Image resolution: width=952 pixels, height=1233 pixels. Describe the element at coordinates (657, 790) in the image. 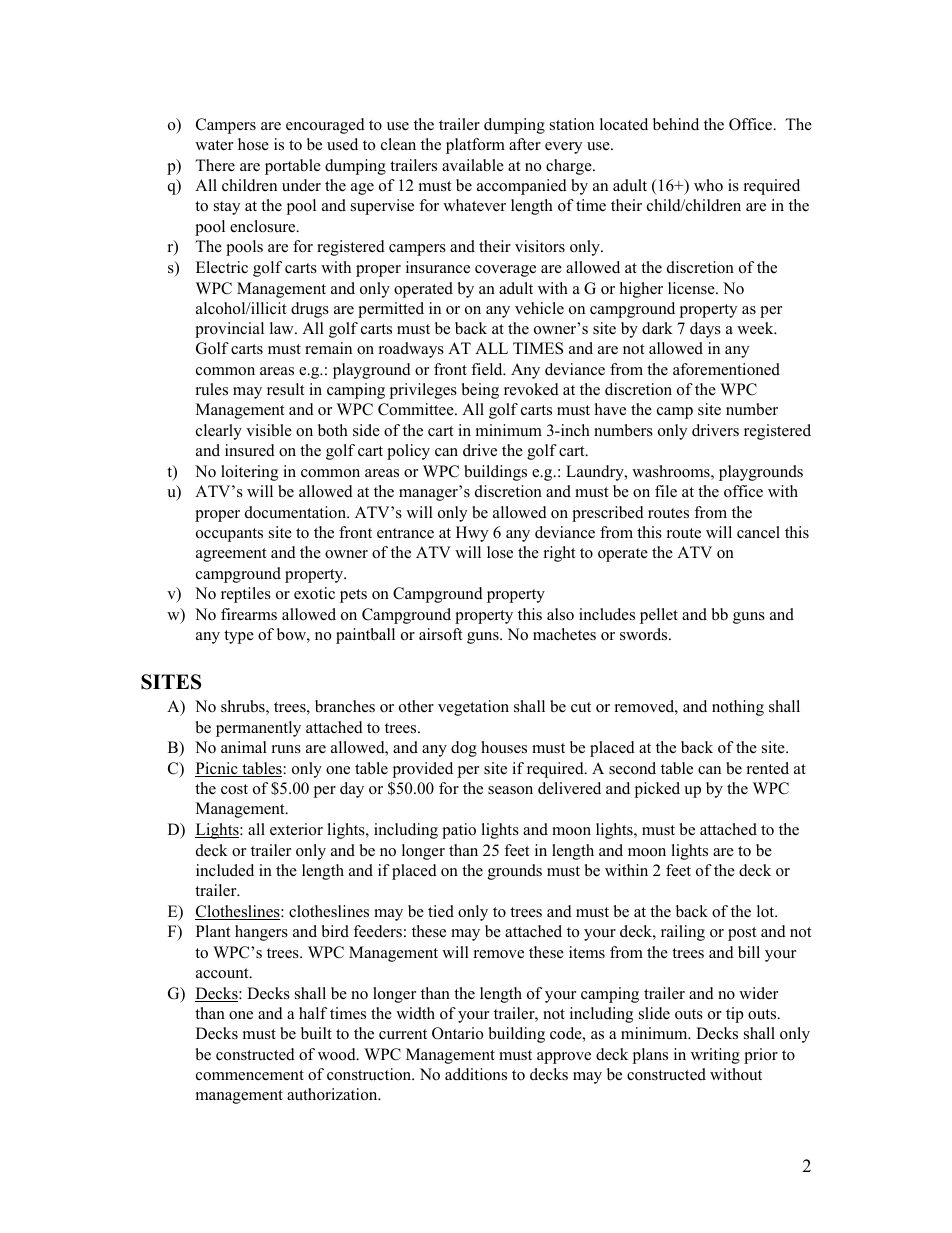

I see `picked` at that location.
